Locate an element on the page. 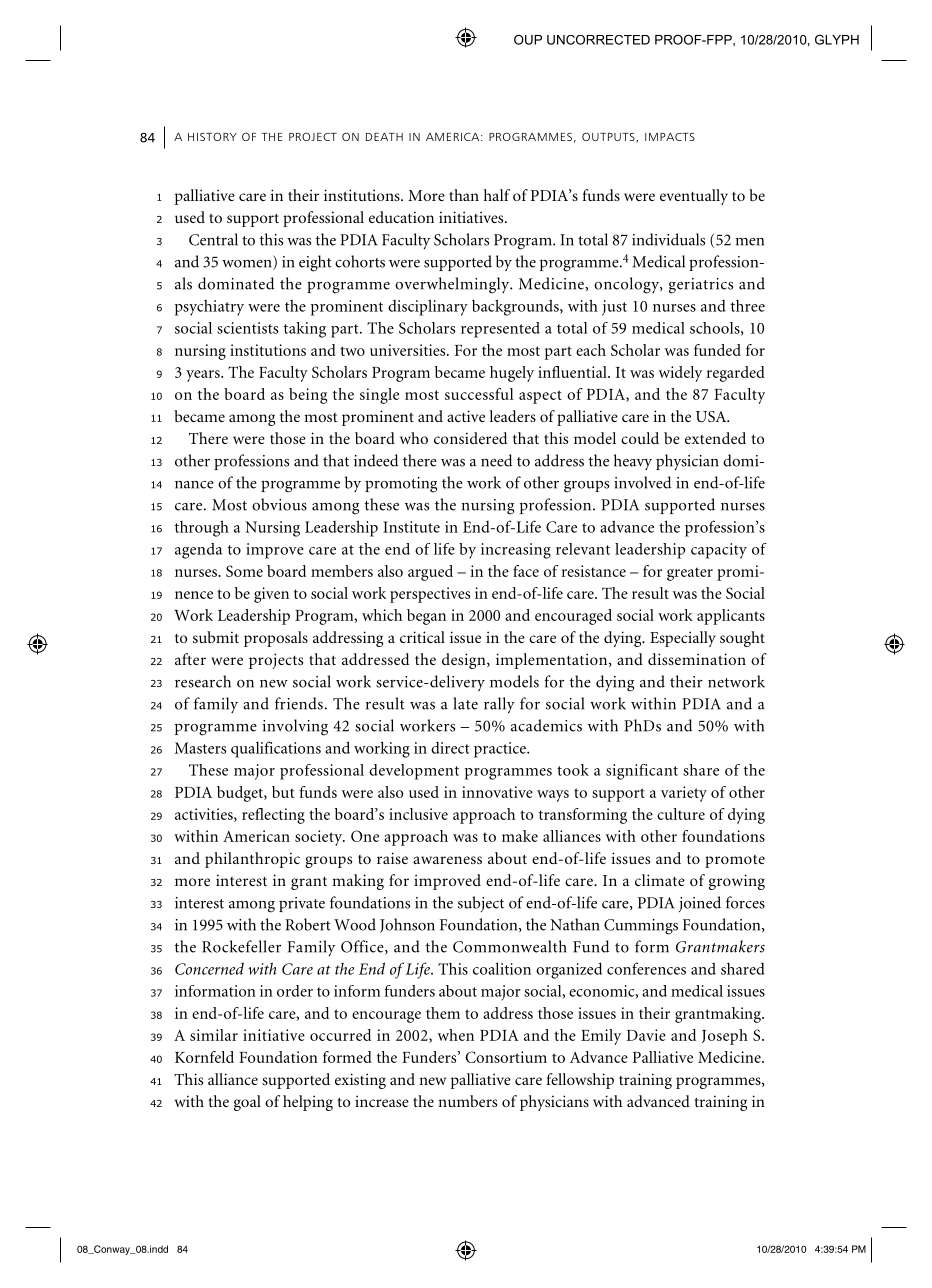  Joseph is located at coordinates (725, 1037).
